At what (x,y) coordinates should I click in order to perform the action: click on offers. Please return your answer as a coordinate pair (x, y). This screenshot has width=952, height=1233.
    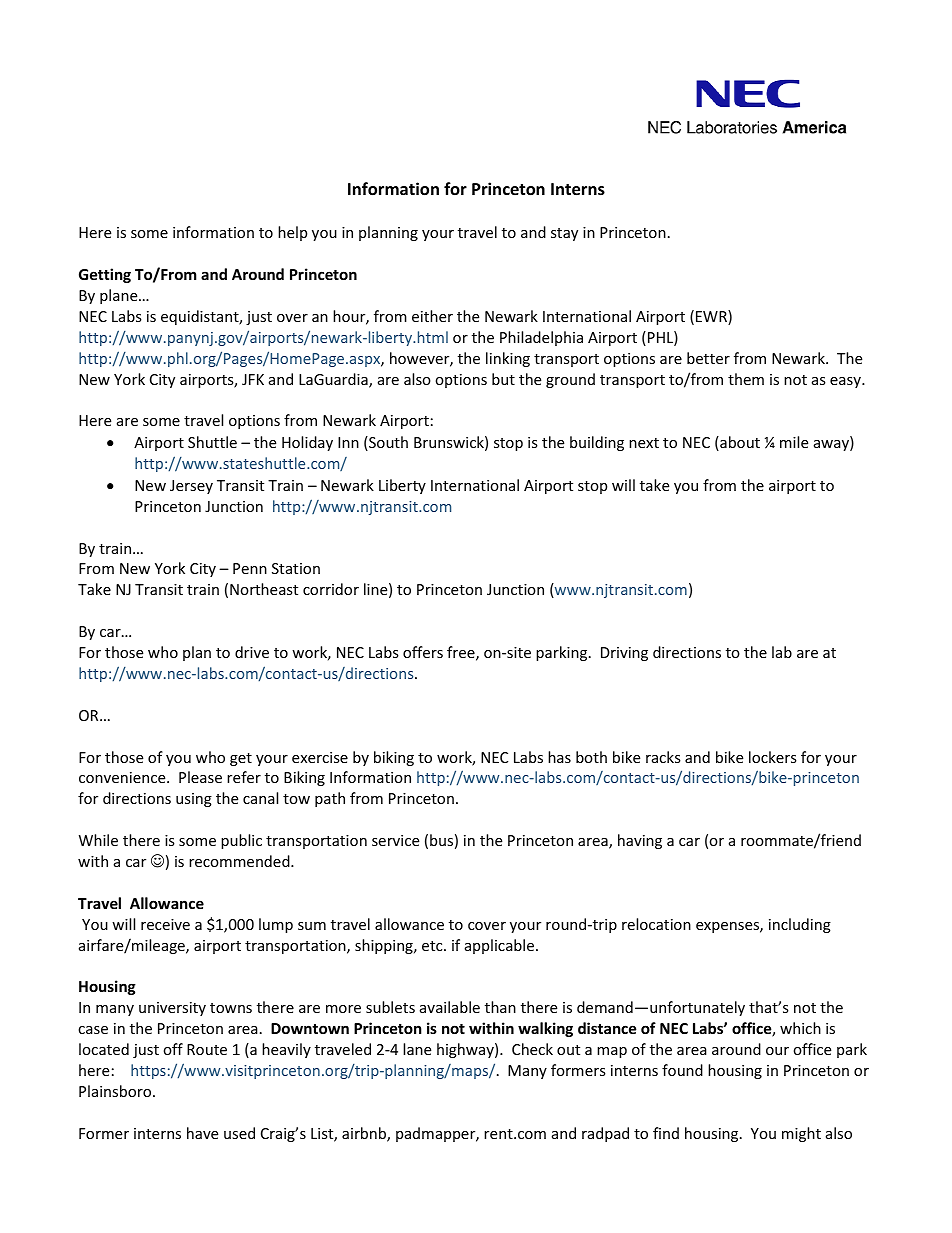
    Looking at the image, I should click on (423, 652).
